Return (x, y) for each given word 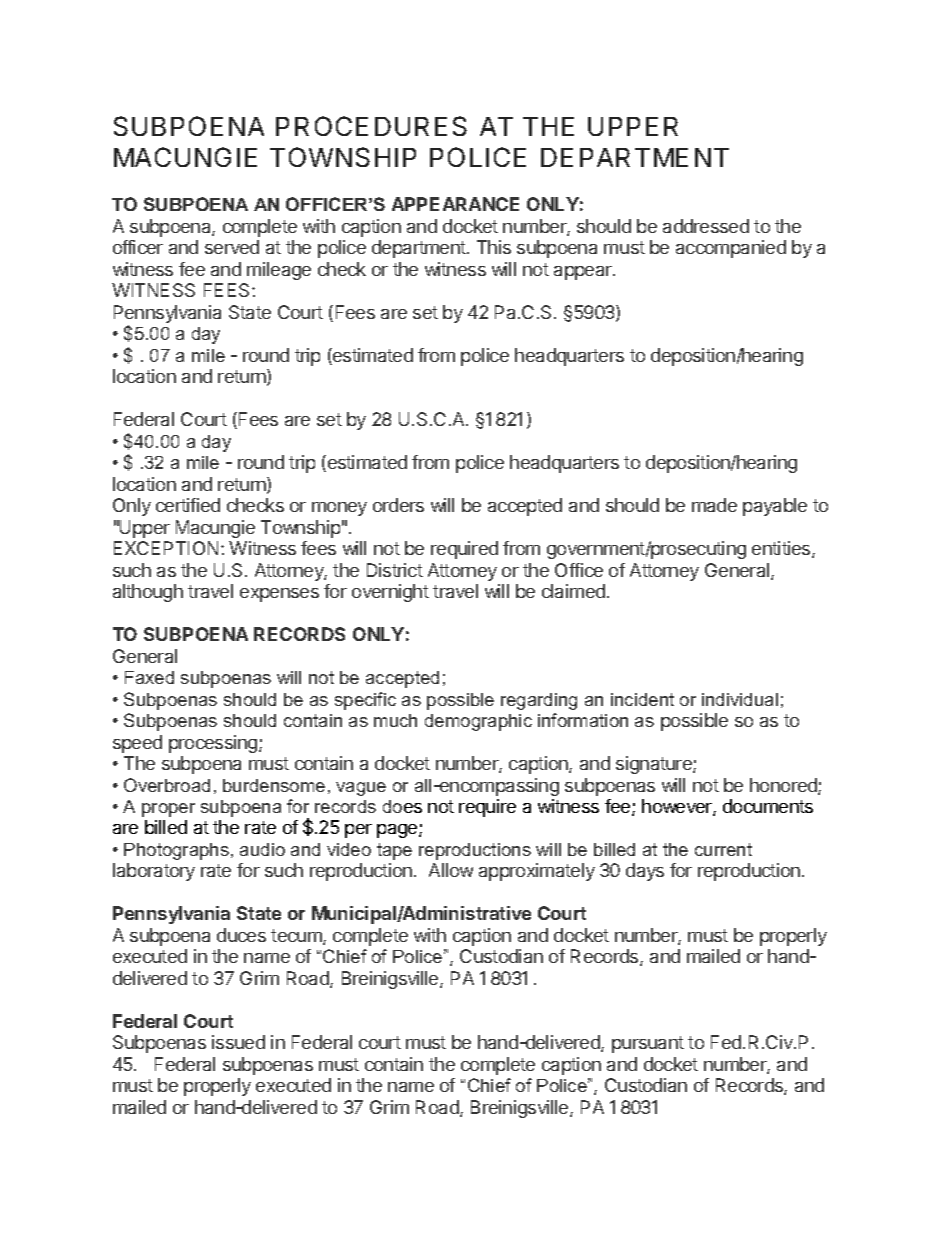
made (714, 505)
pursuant (648, 1044)
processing (214, 744)
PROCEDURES (371, 126)
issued (238, 1042)
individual (740, 699)
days (645, 872)
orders (398, 505)
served (232, 247)
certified (188, 505)
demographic (478, 722)
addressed (706, 226)
